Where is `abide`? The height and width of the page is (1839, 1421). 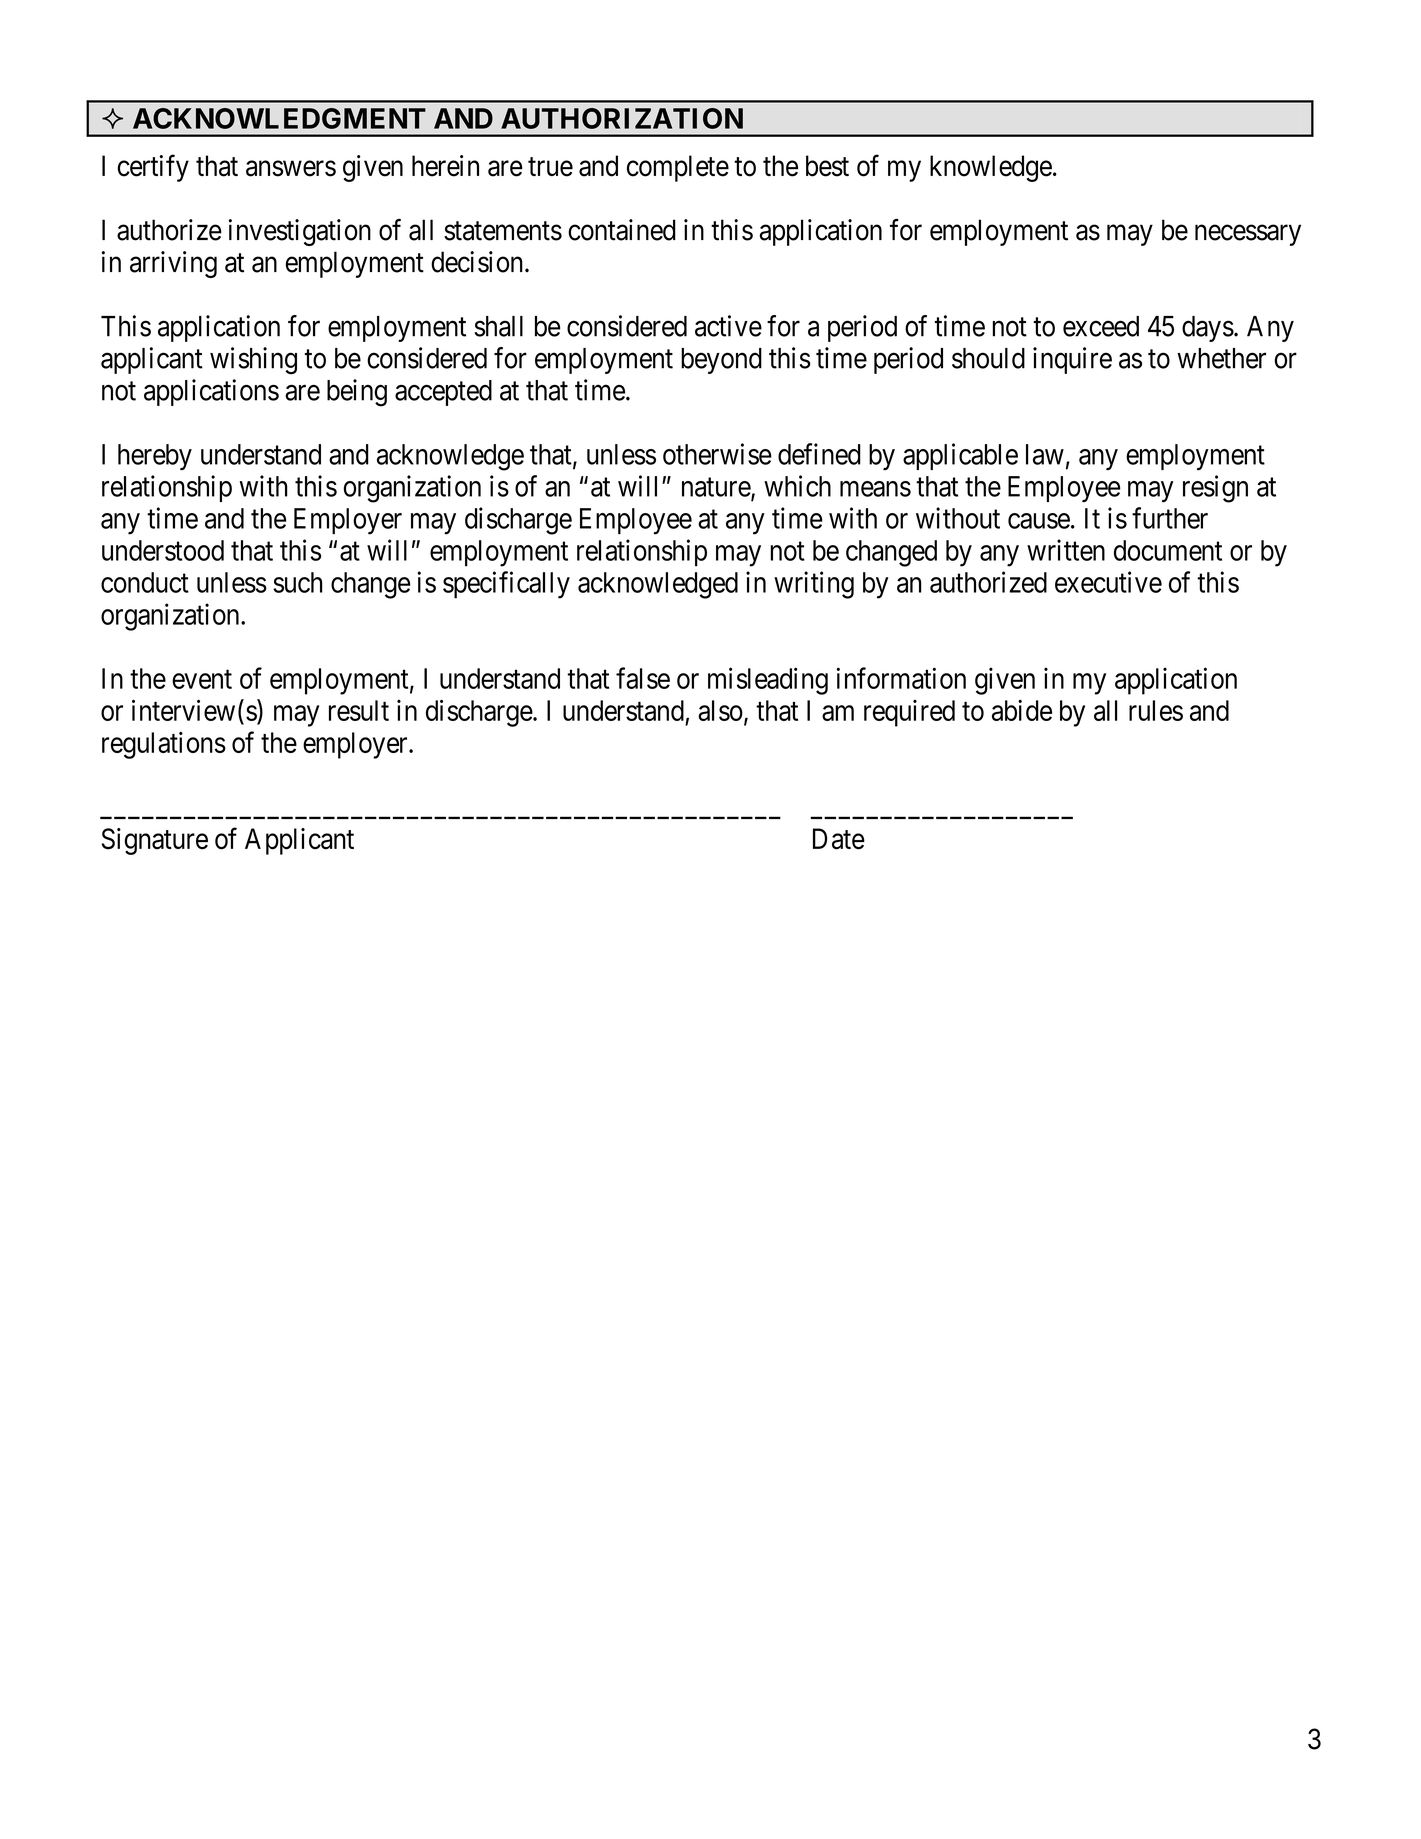 abide is located at coordinates (1022, 710).
